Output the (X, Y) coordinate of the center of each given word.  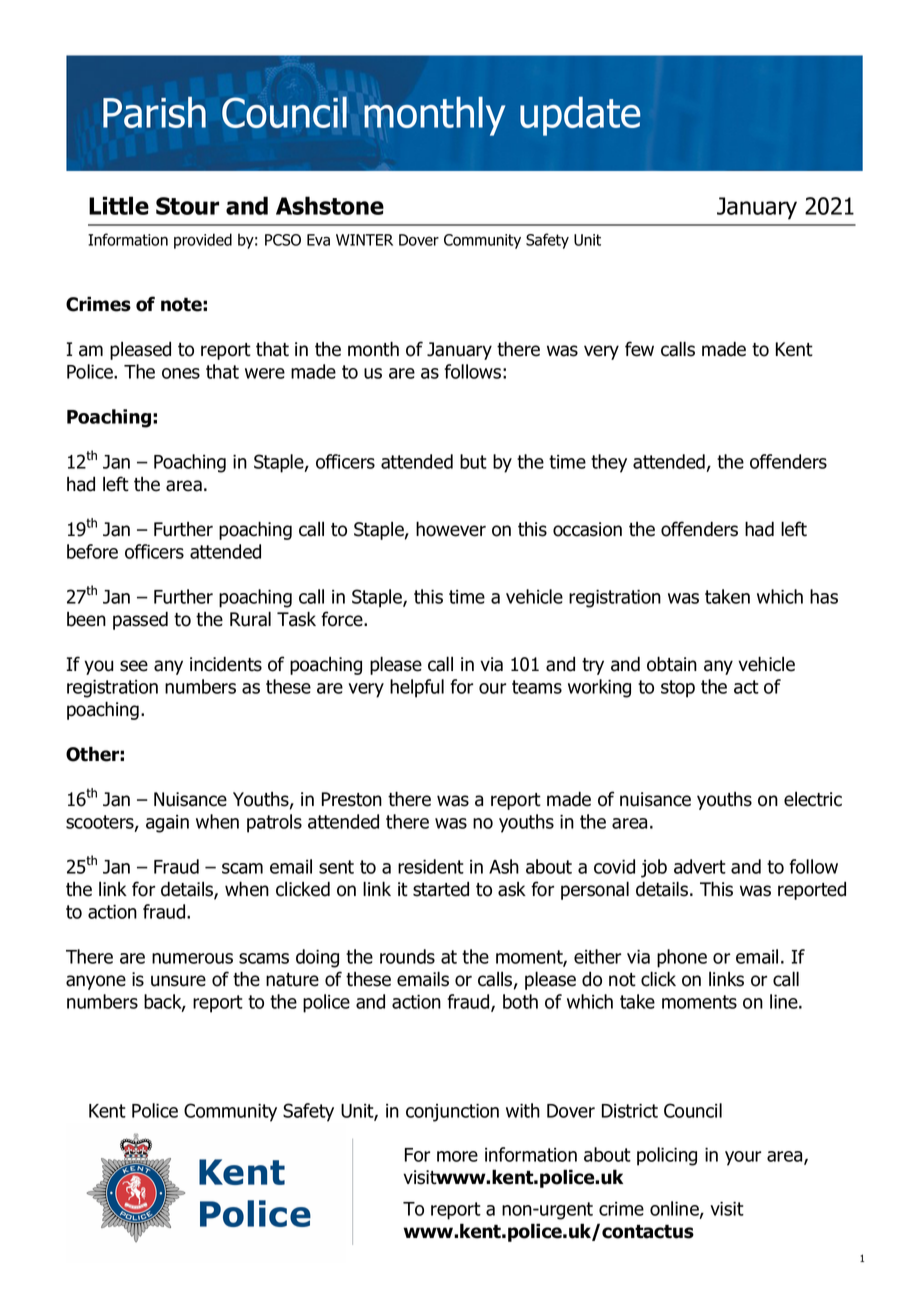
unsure (178, 981)
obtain (672, 664)
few (639, 349)
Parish (154, 112)
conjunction (452, 1113)
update (580, 116)
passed (140, 620)
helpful (417, 688)
